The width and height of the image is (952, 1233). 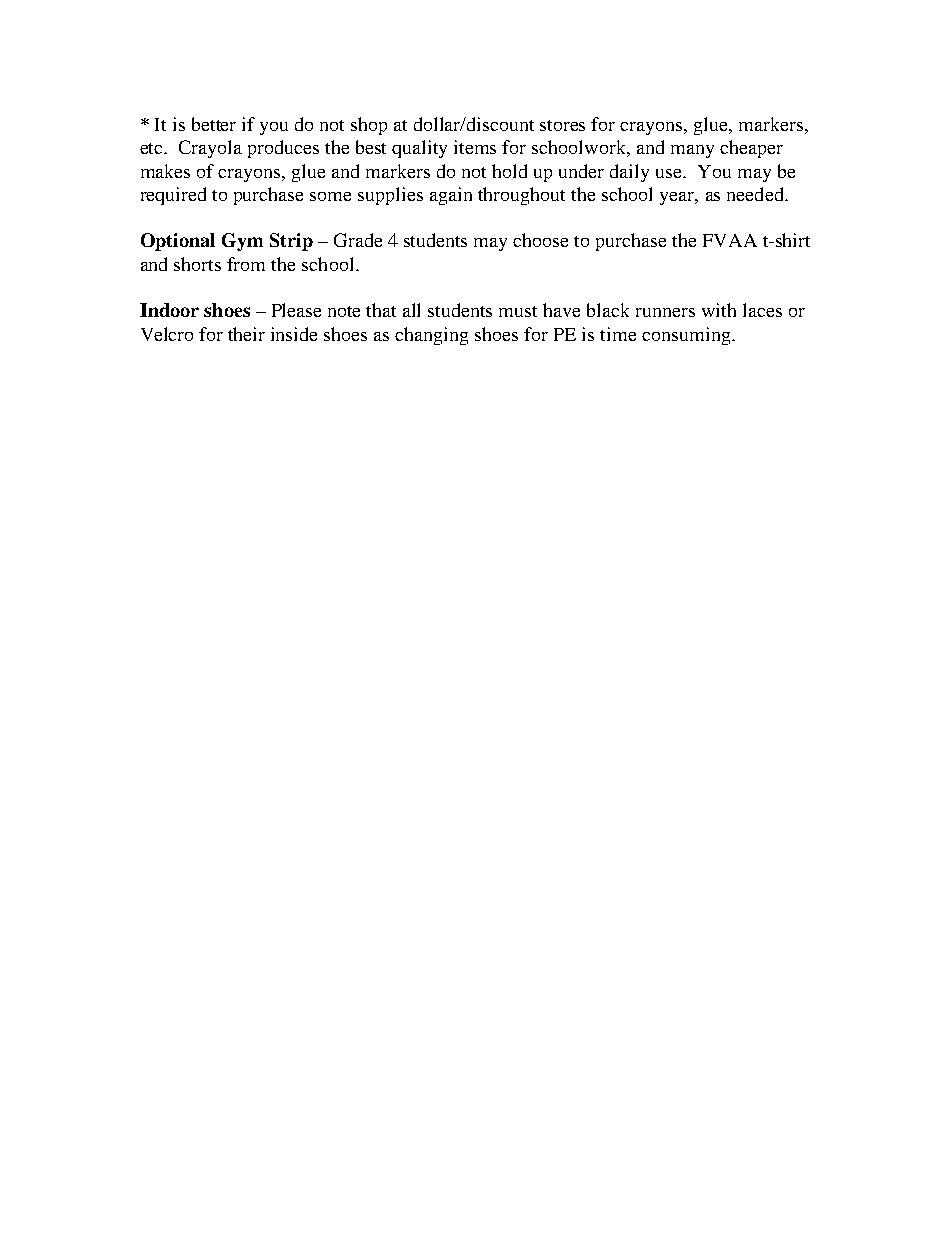 What do you see at coordinates (411, 310) in the image?
I see `all` at bounding box center [411, 310].
